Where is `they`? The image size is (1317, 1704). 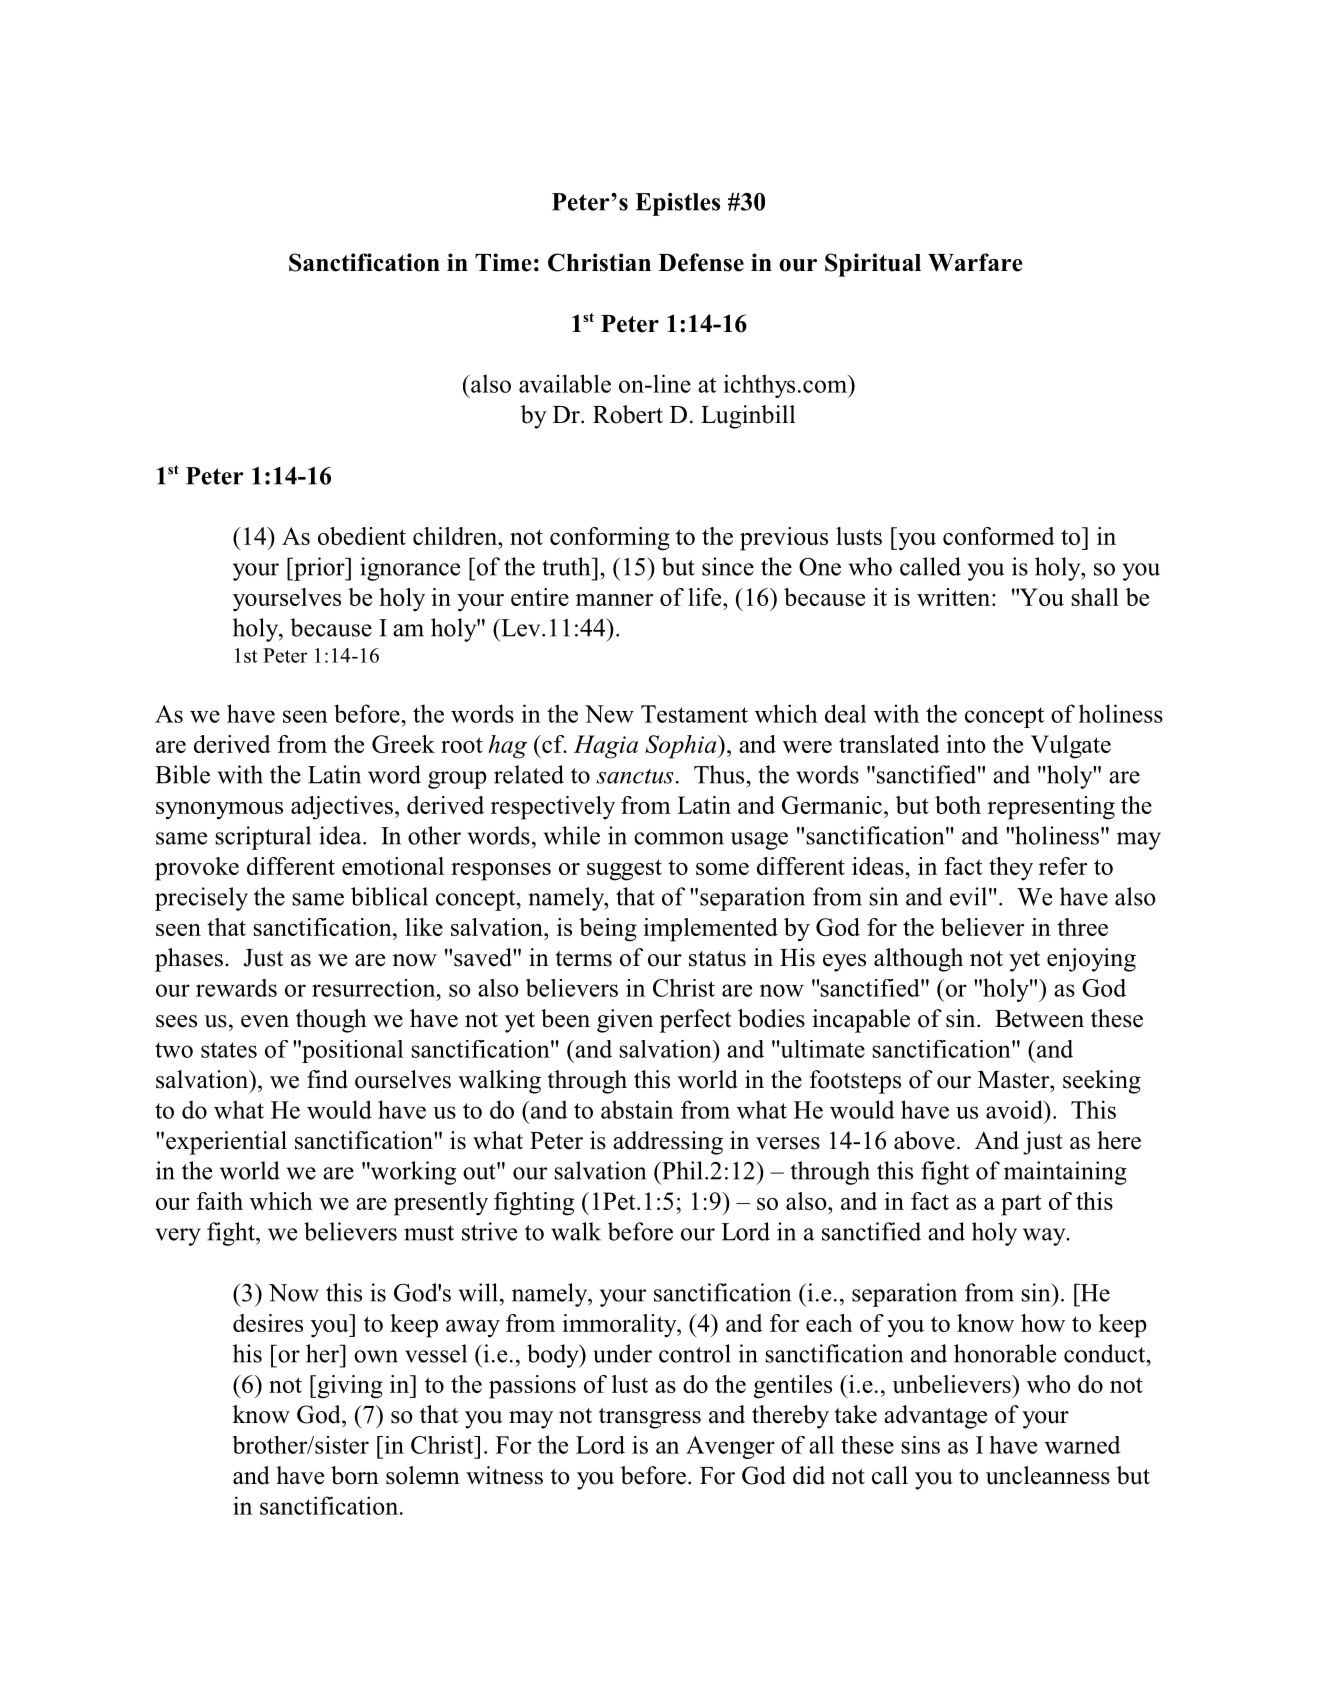 they is located at coordinates (1011, 869).
